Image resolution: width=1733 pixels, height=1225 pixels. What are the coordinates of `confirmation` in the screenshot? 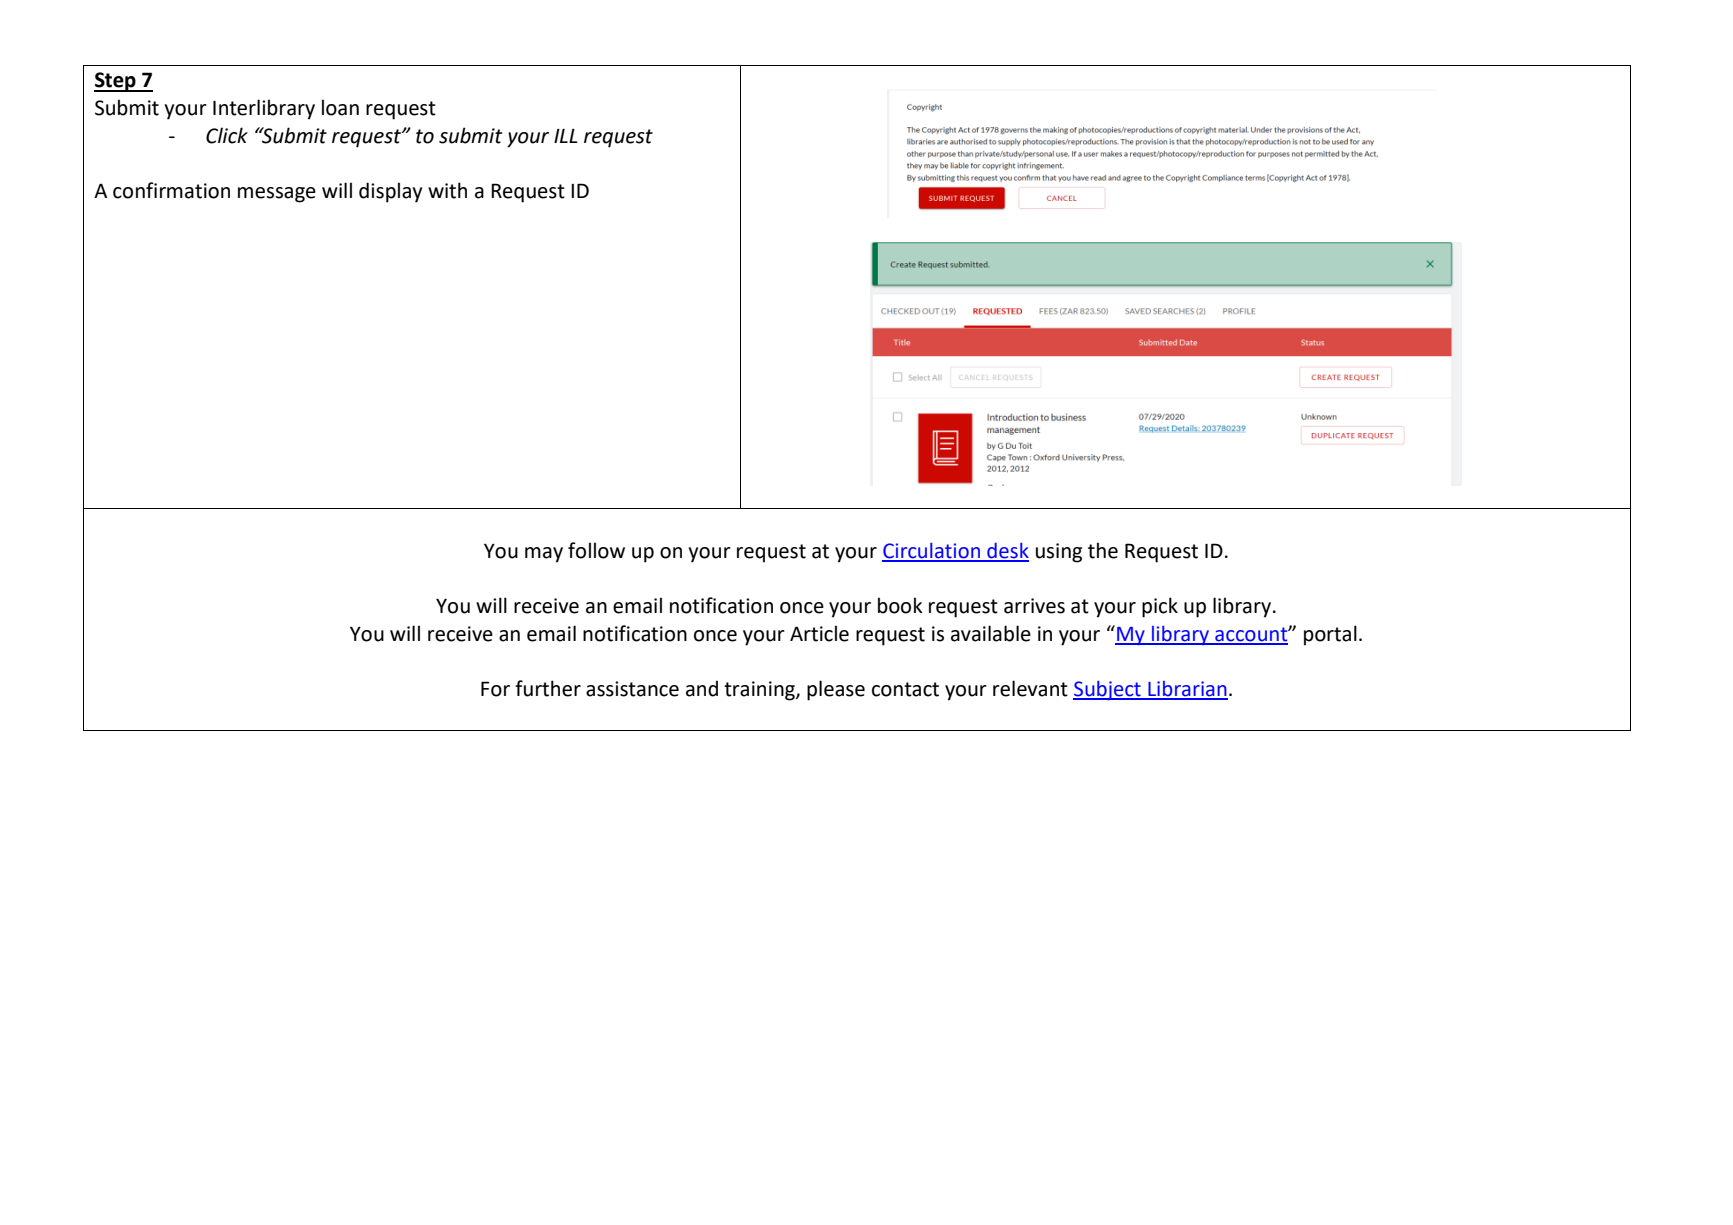 It's located at (171, 190).
